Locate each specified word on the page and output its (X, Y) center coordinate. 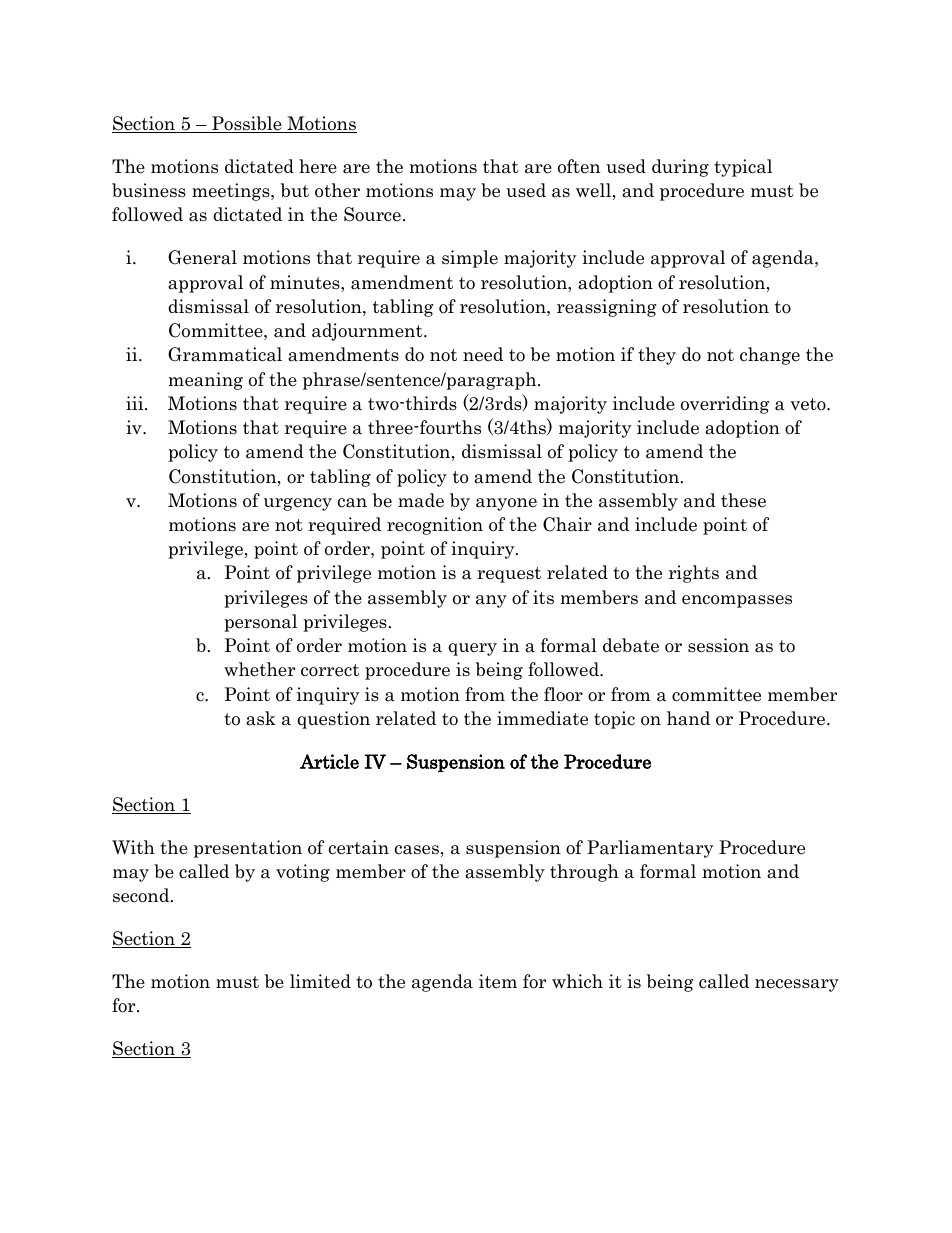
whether (259, 669)
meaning (205, 381)
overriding (725, 405)
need (483, 354)
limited (320, 981)
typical (743, 168)
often (579, 166)
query (472, 649)
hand (688, 718)
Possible (247, 124)
